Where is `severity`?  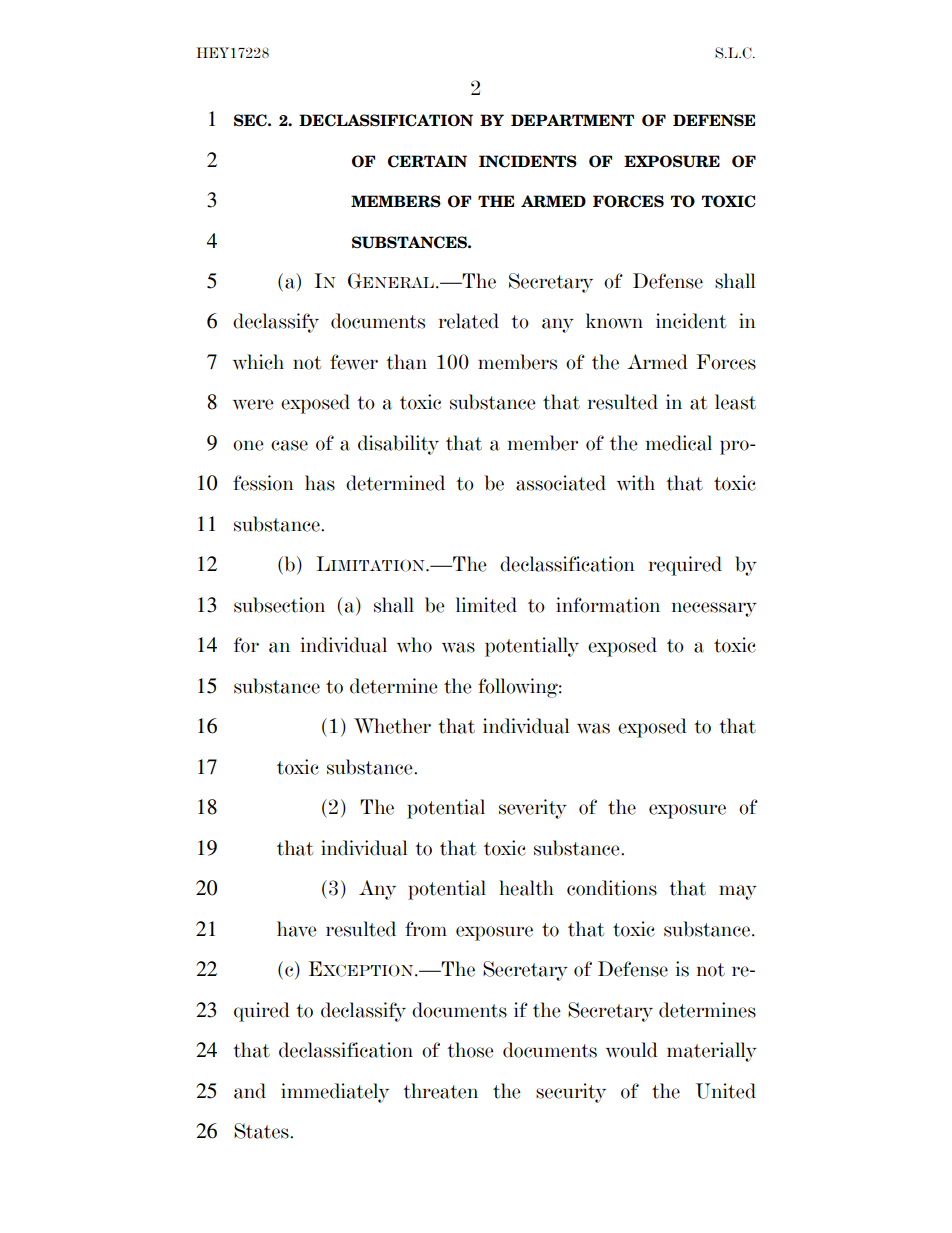
severity is located at coordinates (533, 809).
